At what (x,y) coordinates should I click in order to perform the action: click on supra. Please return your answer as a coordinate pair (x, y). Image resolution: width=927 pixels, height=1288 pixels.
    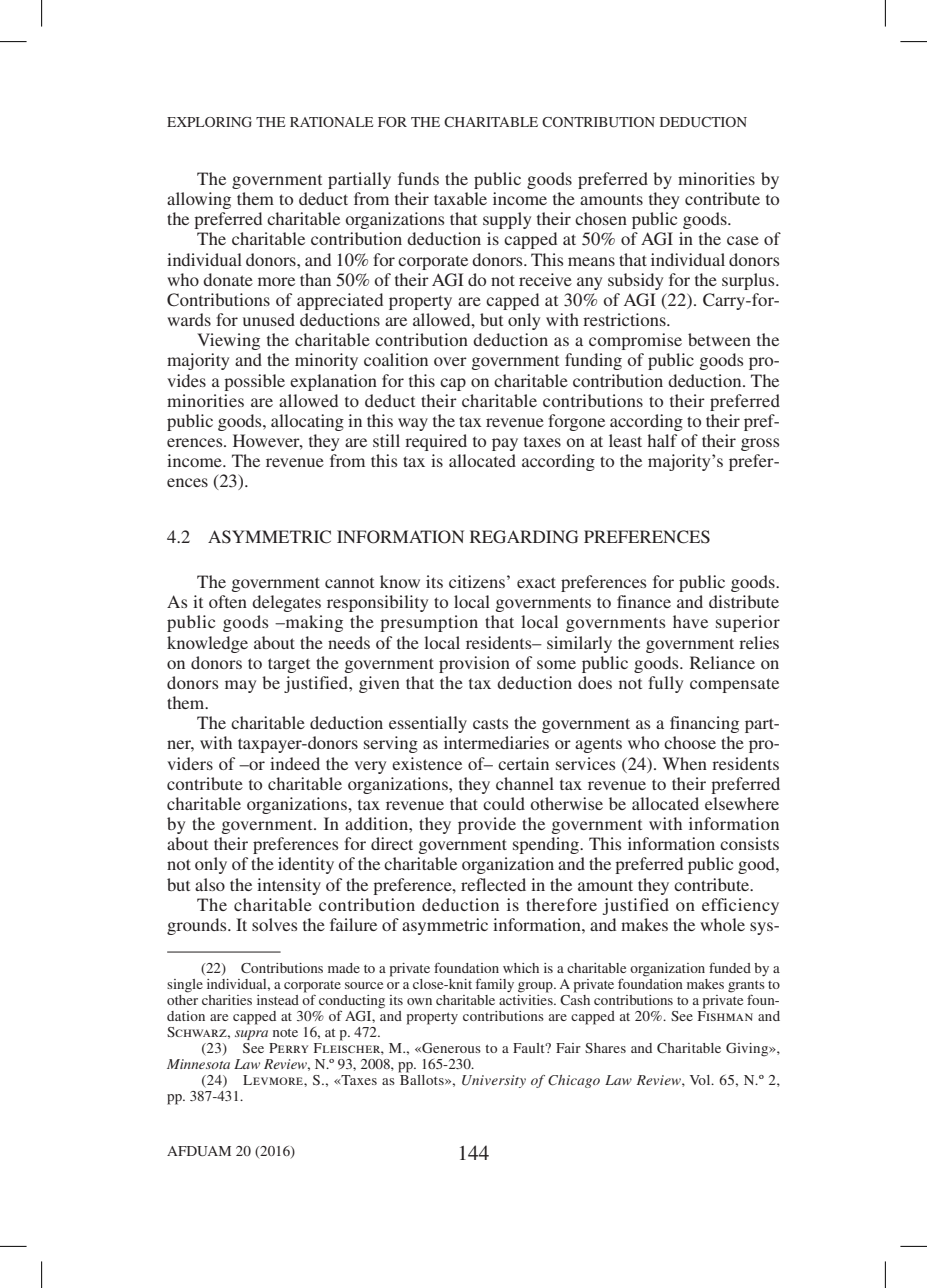
    Looking at the image, I should click on (251, 1035).
